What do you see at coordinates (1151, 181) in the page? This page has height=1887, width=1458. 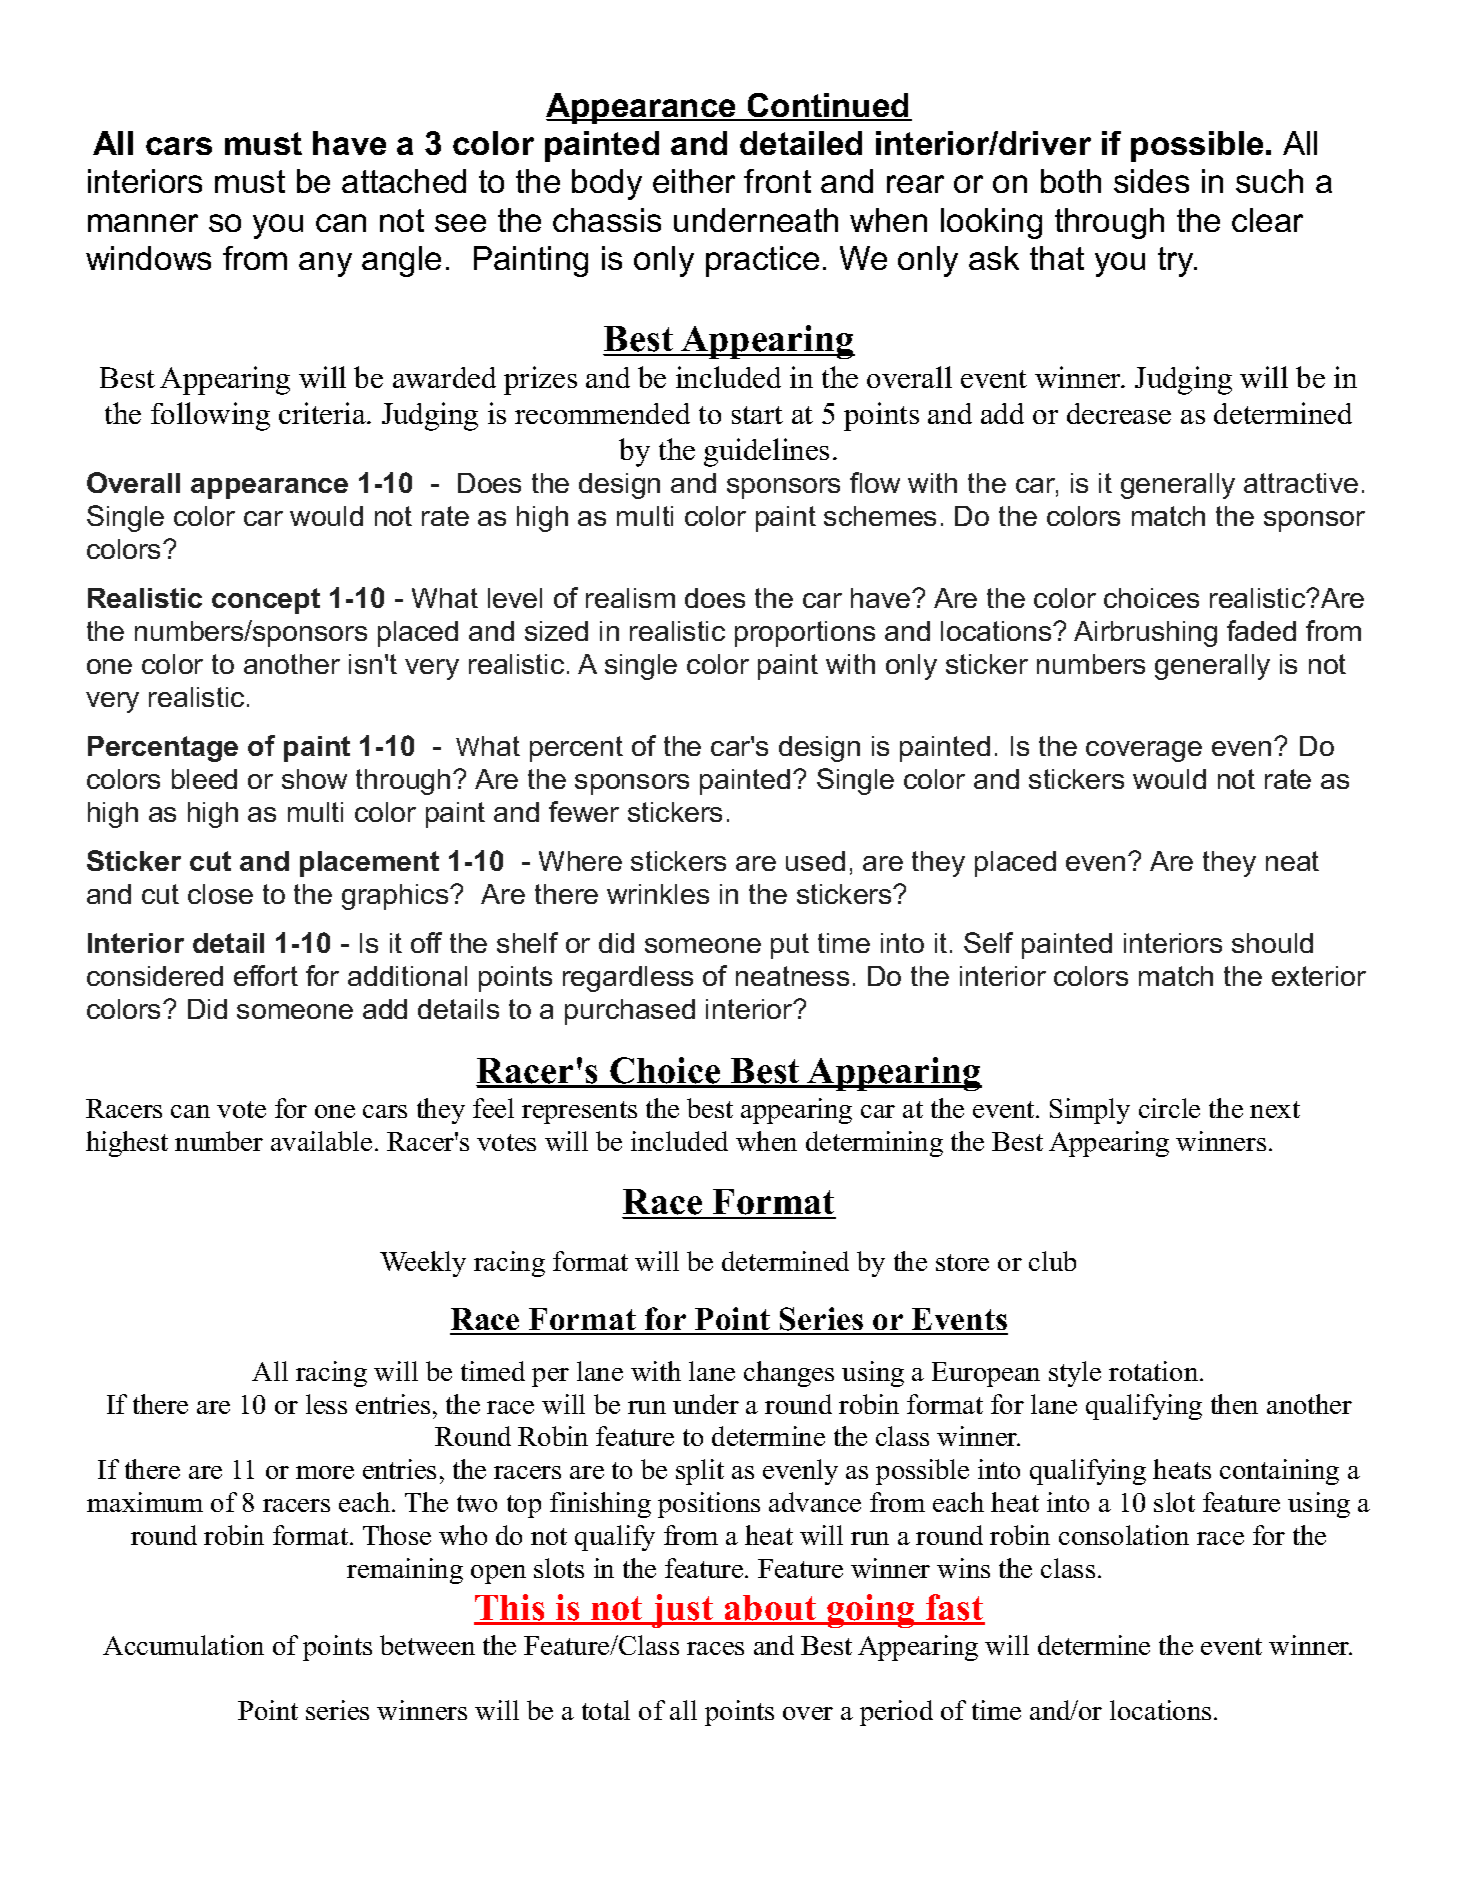 I see `sides` at bounding box center [1151, 181].
